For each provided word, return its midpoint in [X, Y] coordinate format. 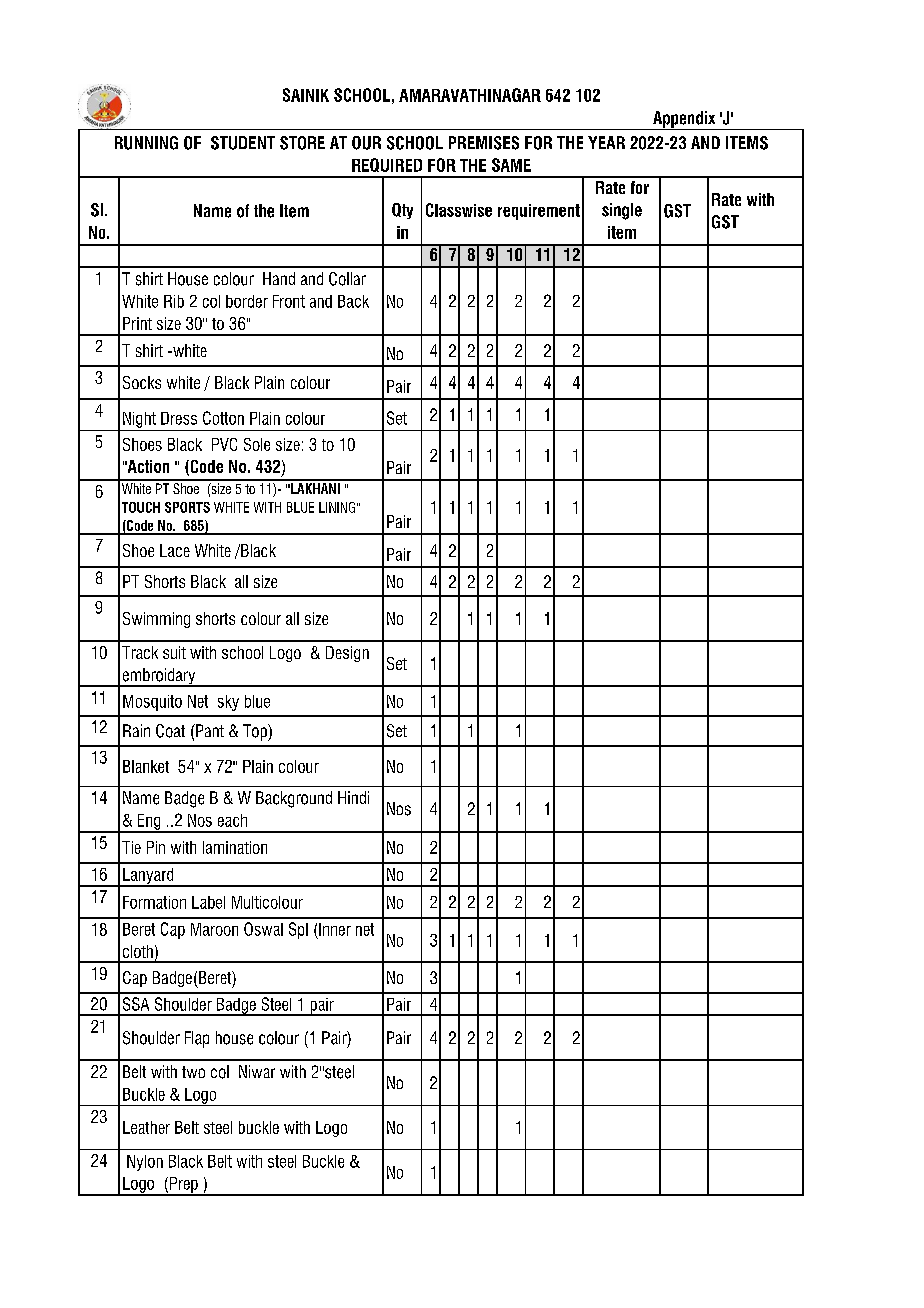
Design [347, 654]
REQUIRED [387, 165]
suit [174, 652]
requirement [539, 212]
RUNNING [146, 143]
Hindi [353, 797]
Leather [146, 1127]
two [193, 1072]
